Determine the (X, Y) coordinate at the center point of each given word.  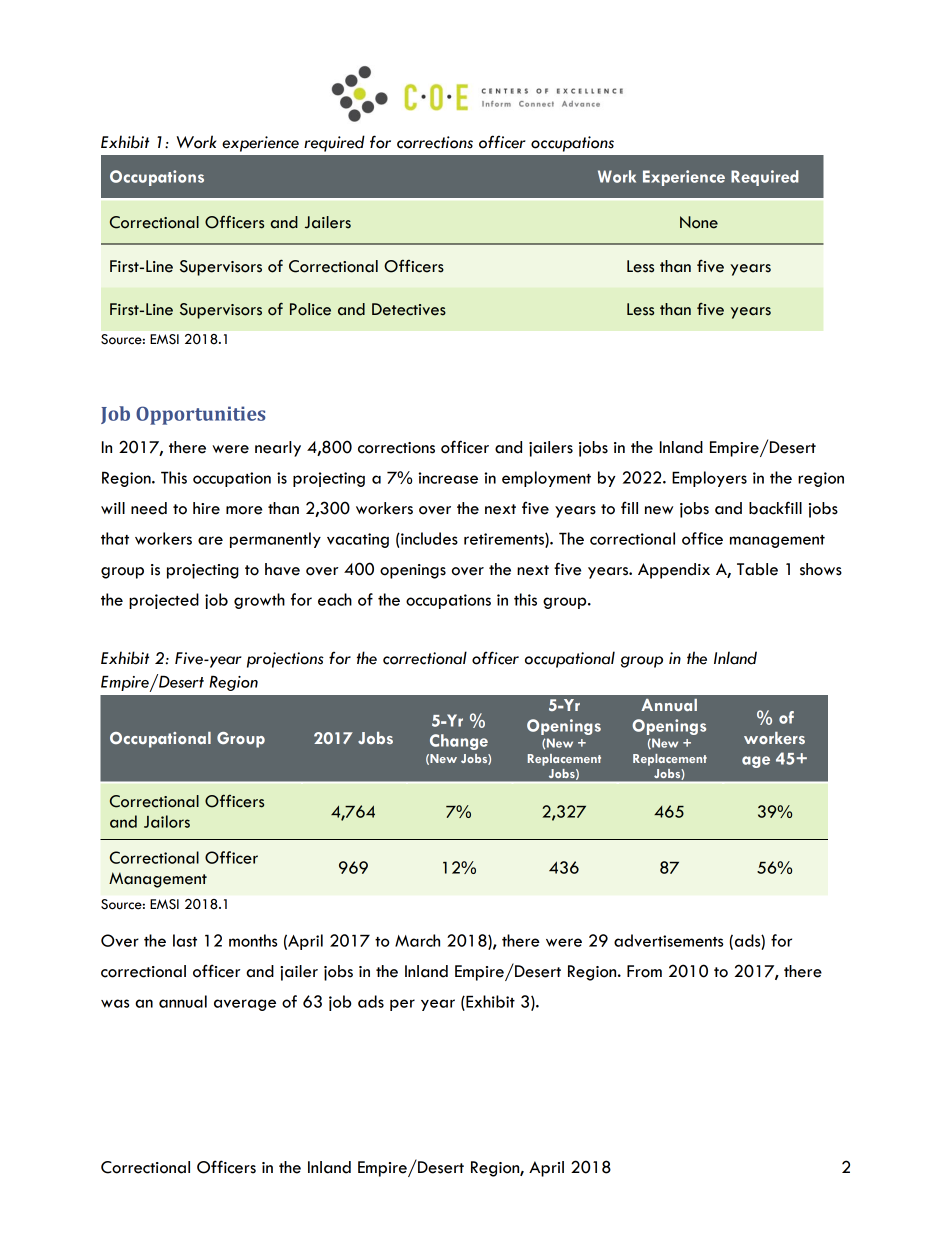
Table (757, 569)
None (699, 222)
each (335, 599)
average (245, 1005)
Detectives (409, 309)
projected (164, 601)
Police (310, 309)
